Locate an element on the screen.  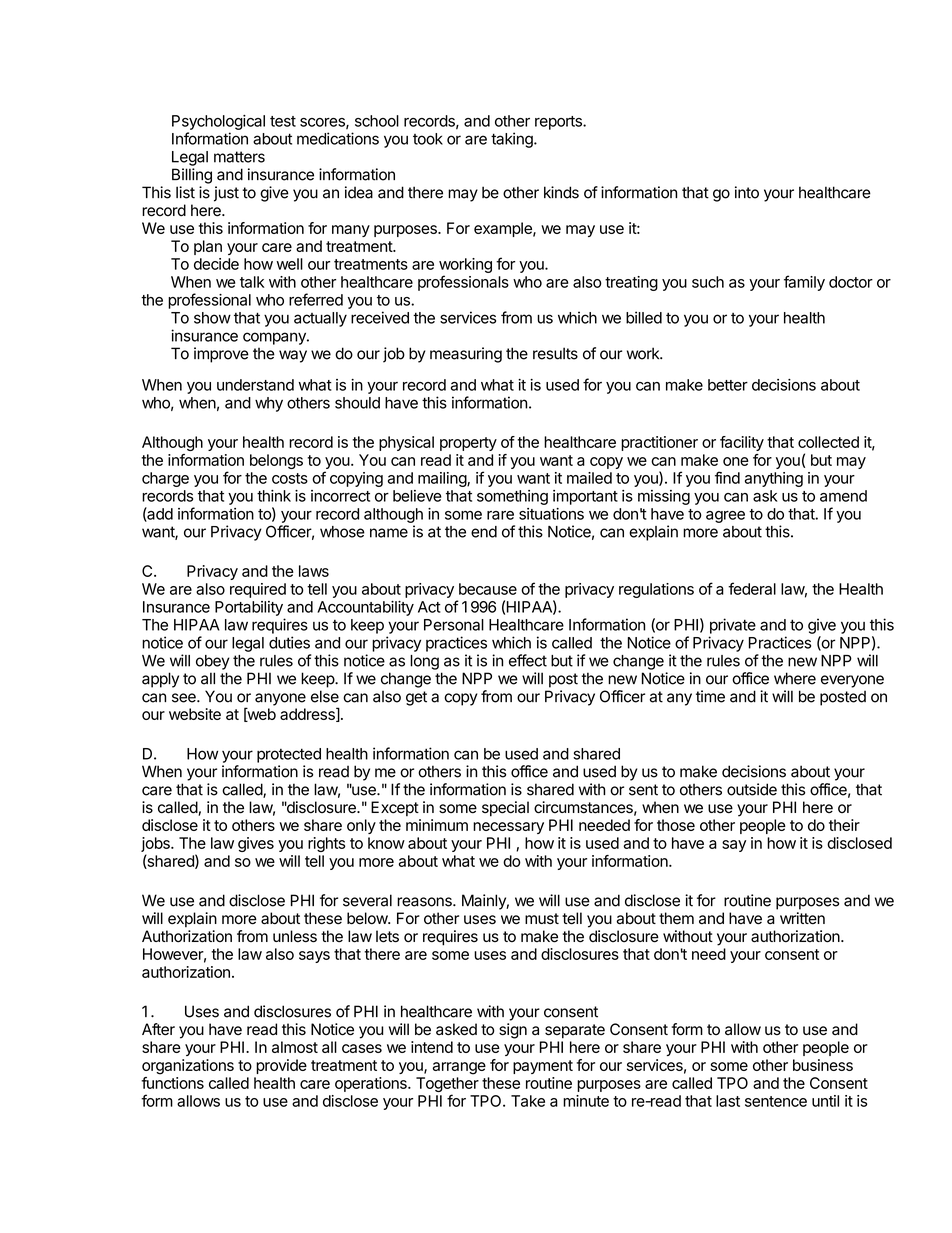
into is located at coordinates (747, 192).
